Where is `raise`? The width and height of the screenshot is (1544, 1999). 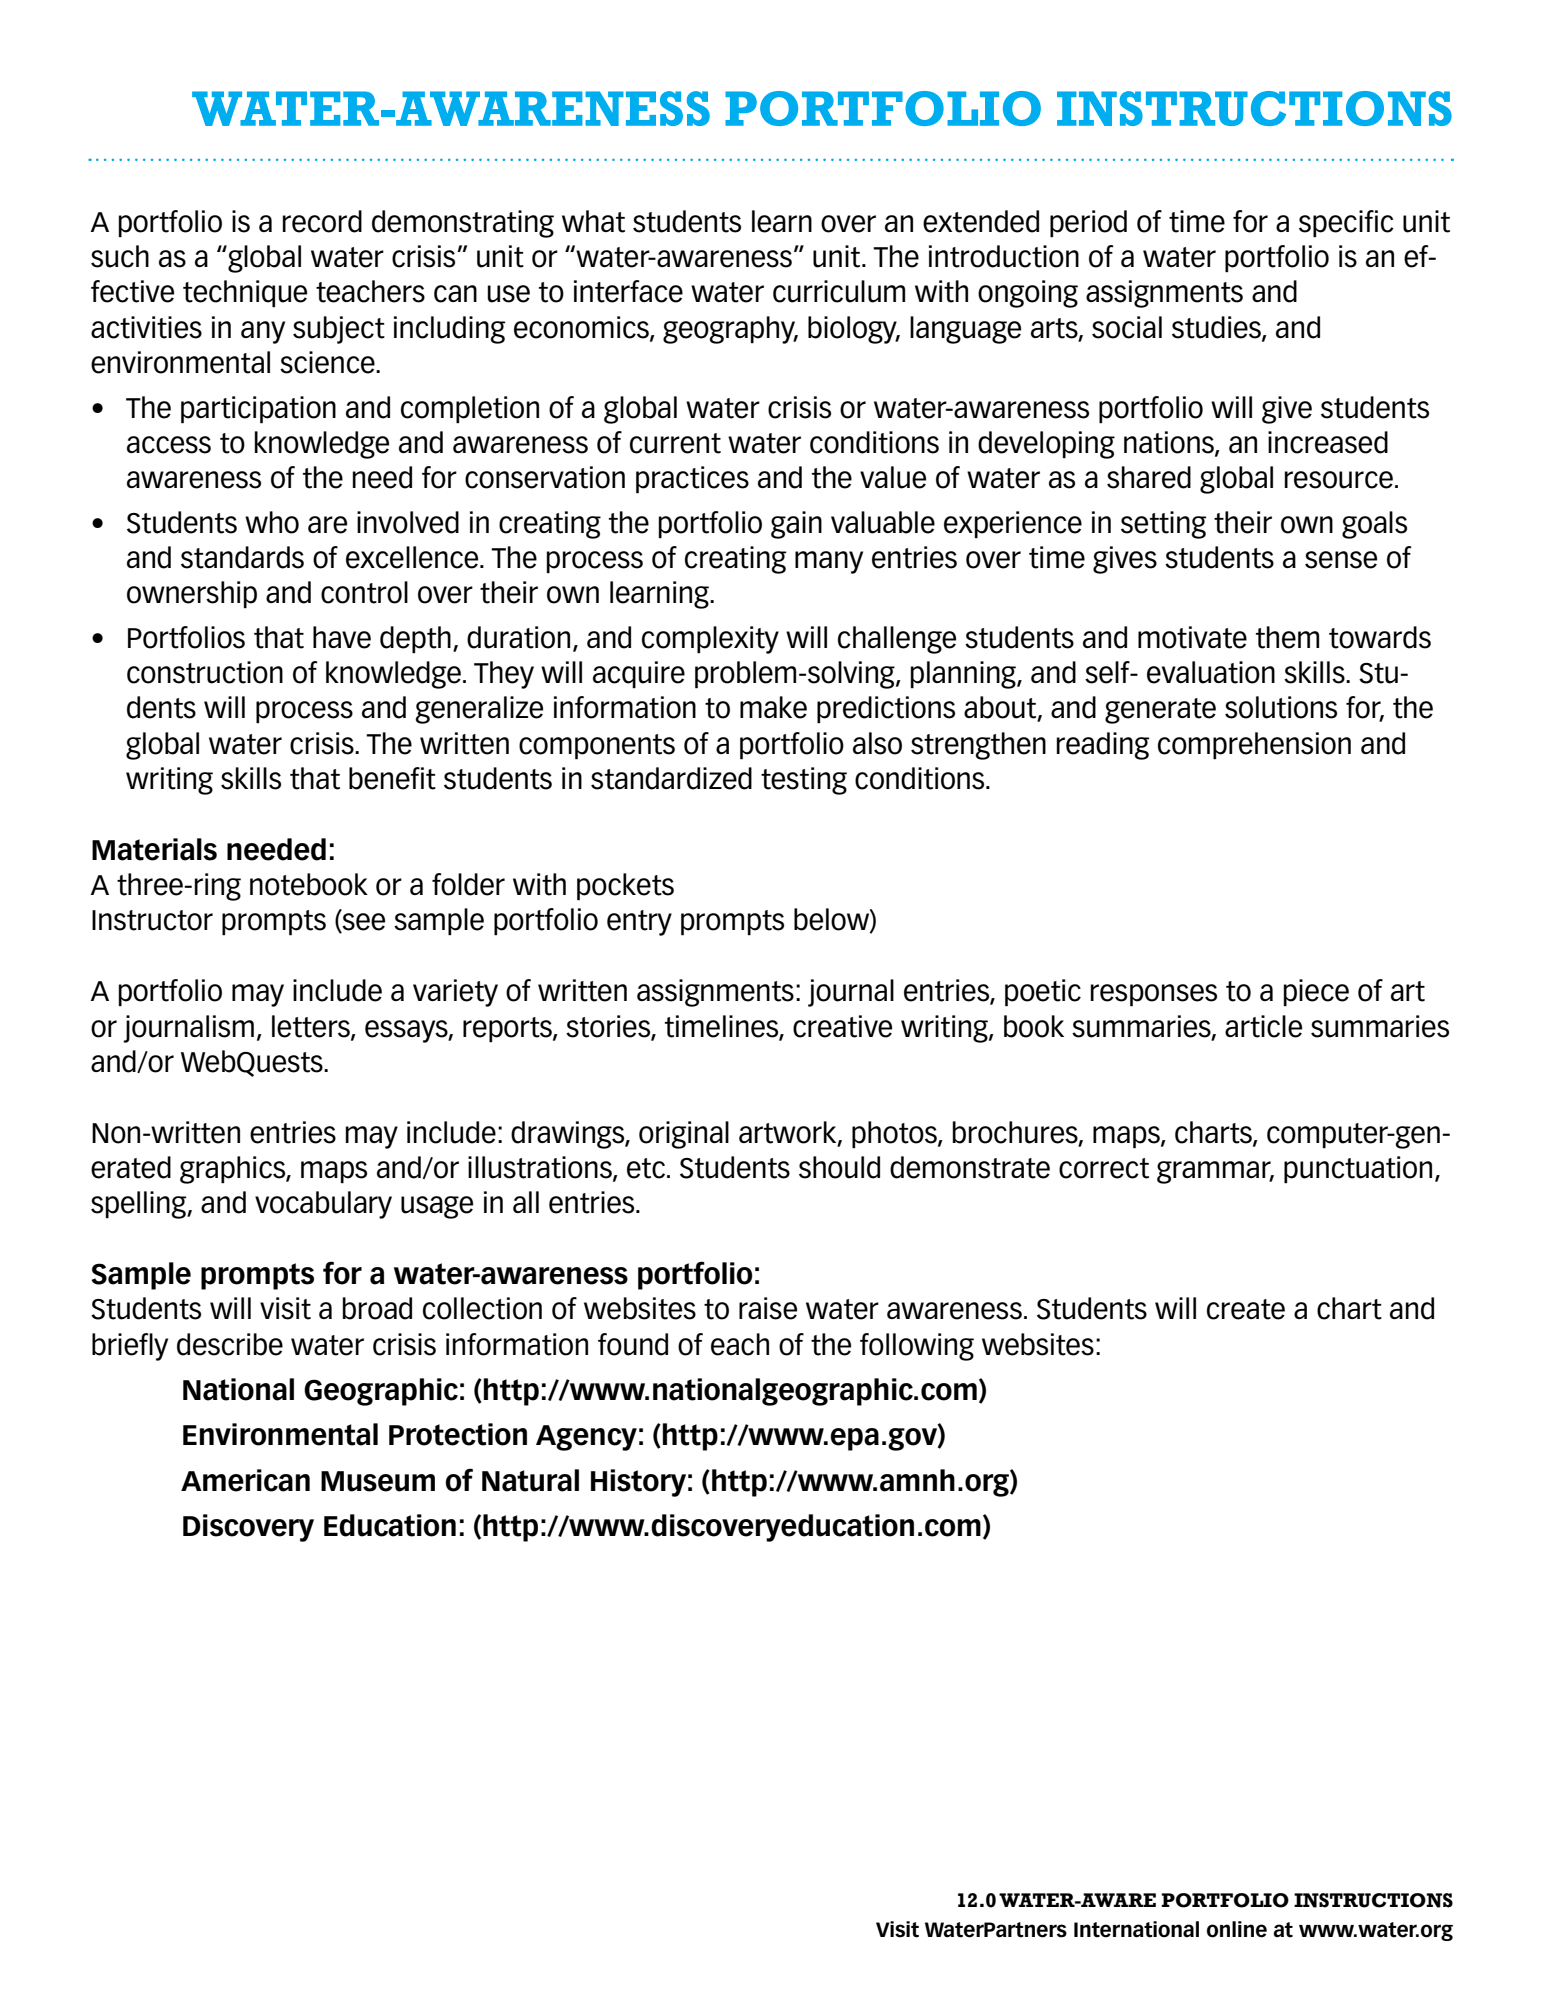 raise is located at coordinates (768, 1308).
